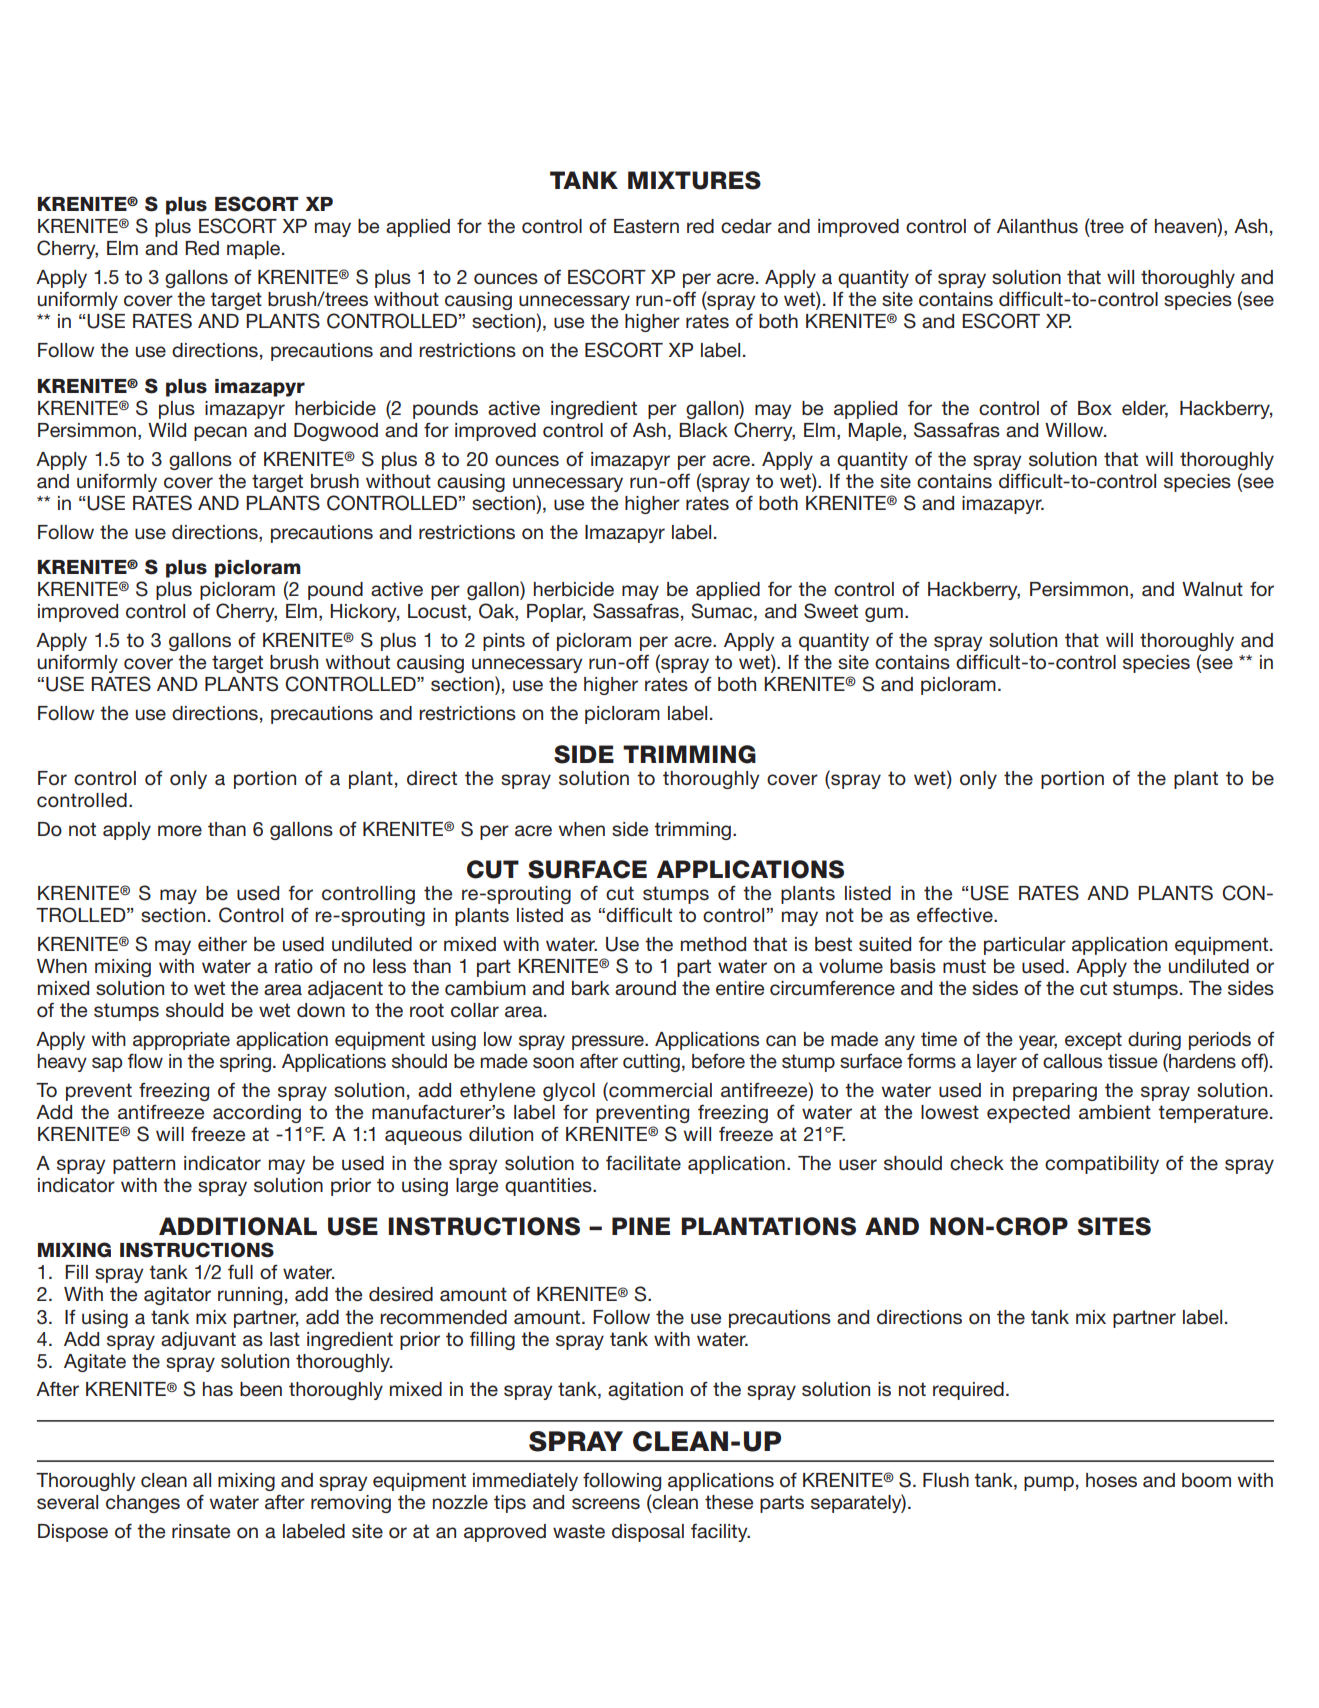  Describe the element at coordinates (646, 226) in the document. I see `Eastern` at that location.
